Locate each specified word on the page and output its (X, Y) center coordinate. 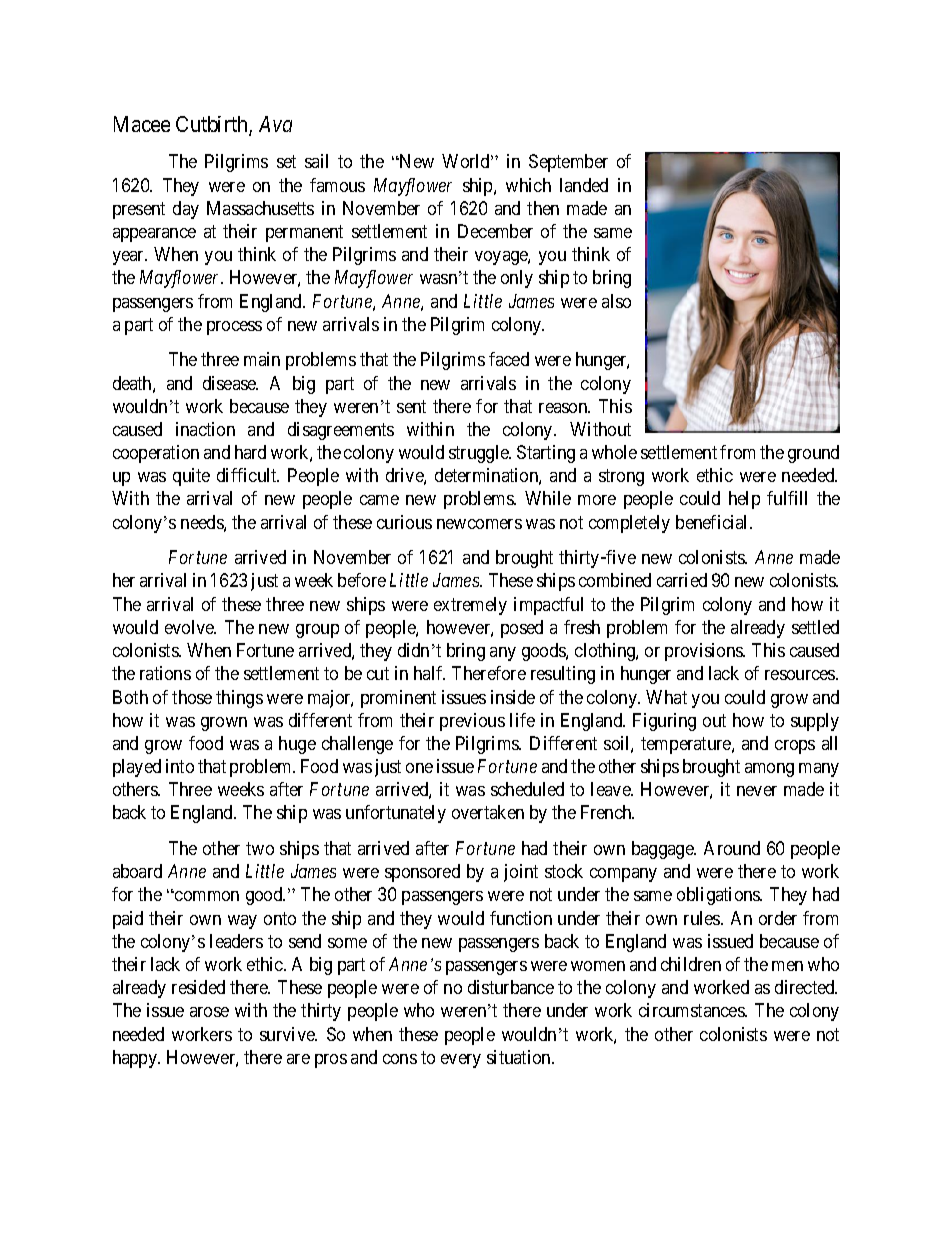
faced (509, 359)
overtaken (488, 812)
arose (209, 1012)
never (757, 791)
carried (682, 580)
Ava (275, 124)
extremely (470, 606)
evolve (190, 627)
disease (230, 383)
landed (584, 185)
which (528, 185)
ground (813, 454)
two (260, 848)
